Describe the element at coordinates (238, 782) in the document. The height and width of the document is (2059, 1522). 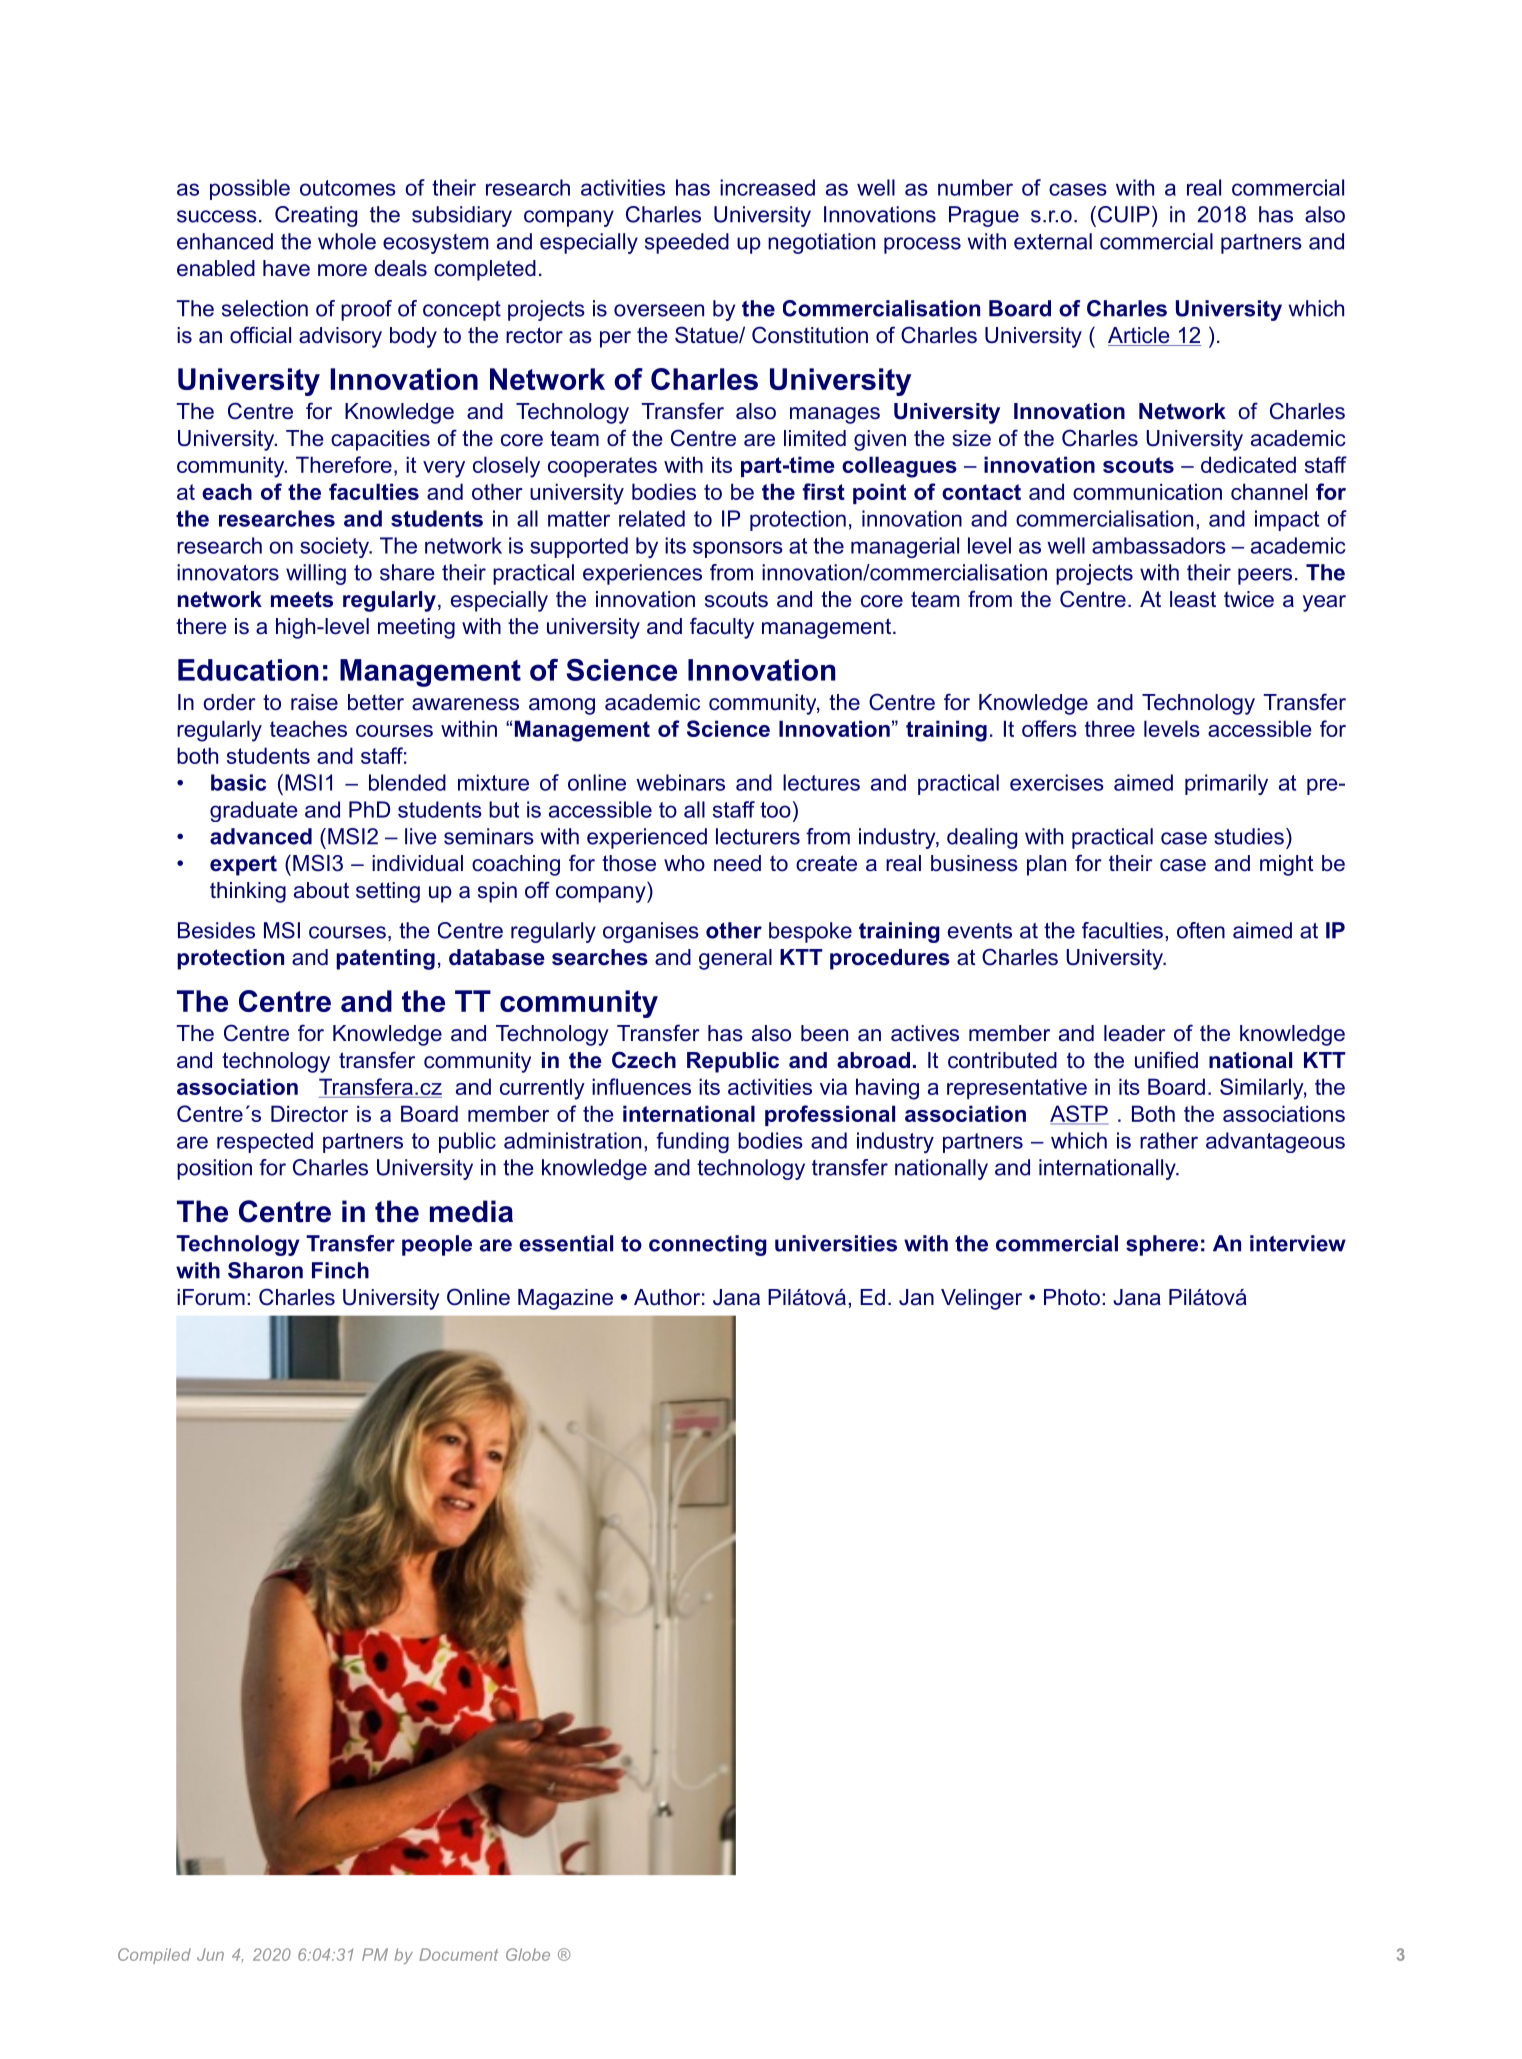
I see `basic` at that location.
